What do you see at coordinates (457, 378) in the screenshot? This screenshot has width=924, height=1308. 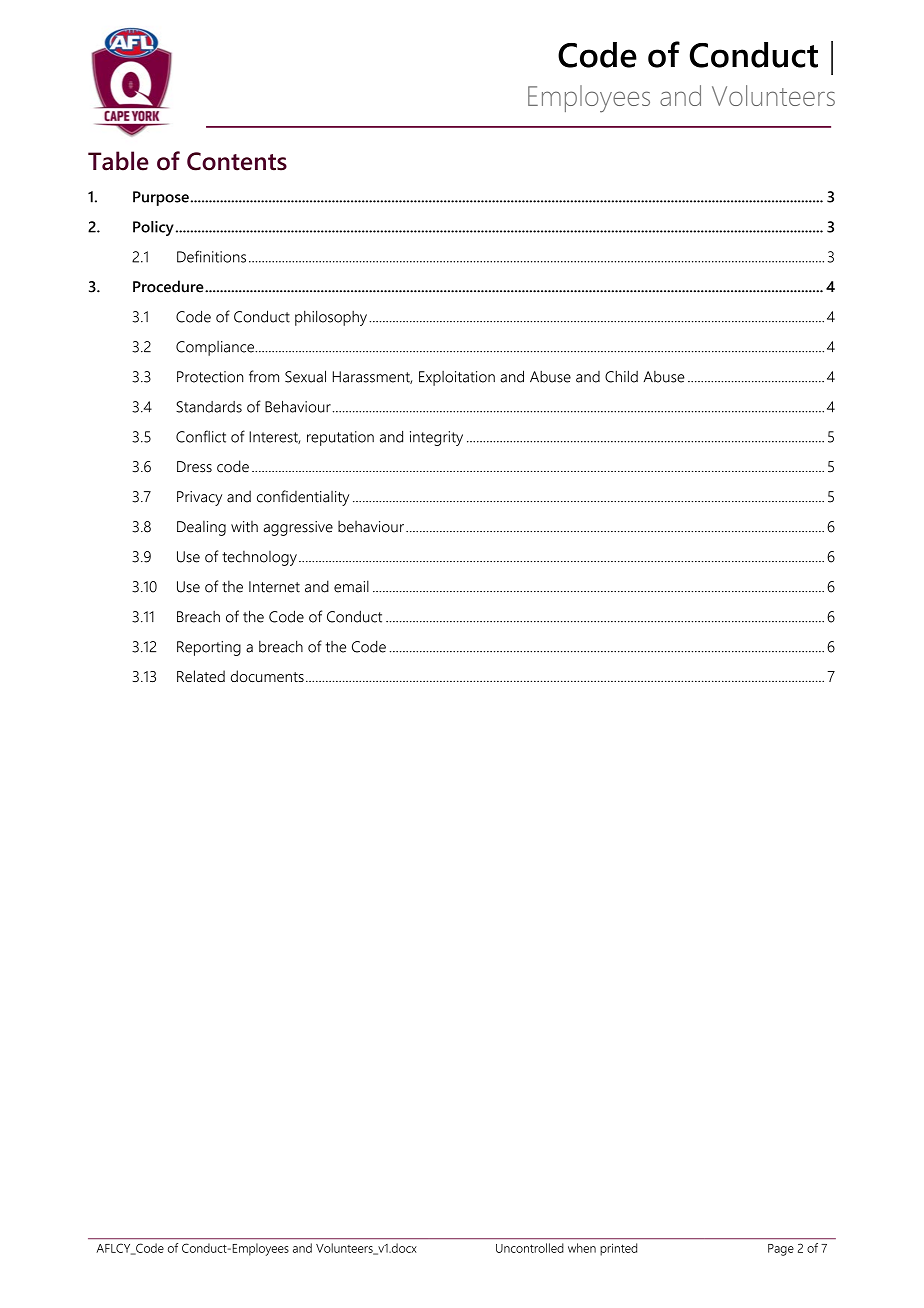 I see `Exploitation` at bounding box center [457, 378].
